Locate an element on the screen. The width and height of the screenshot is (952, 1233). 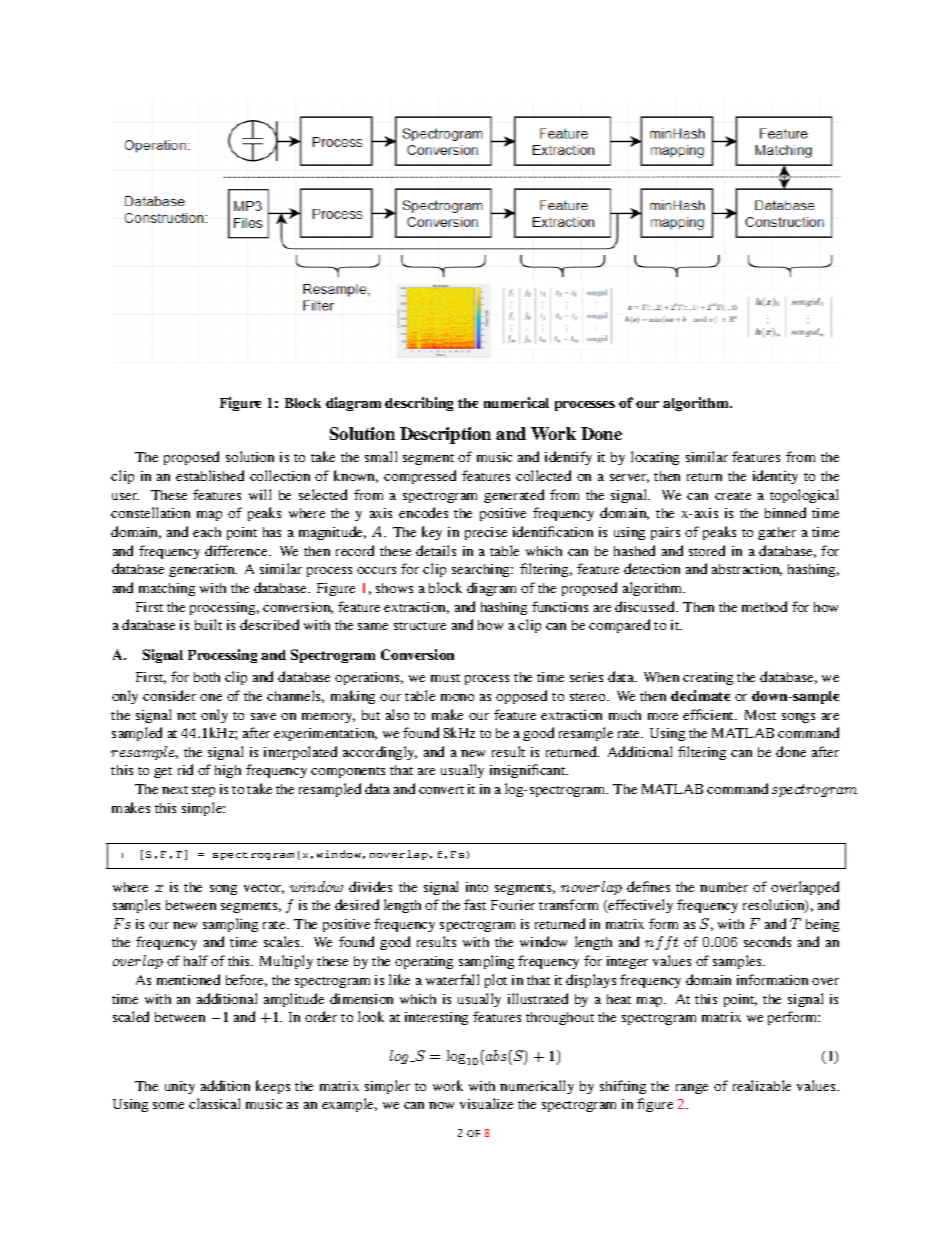
shows is located at coordinates (394, 588).
